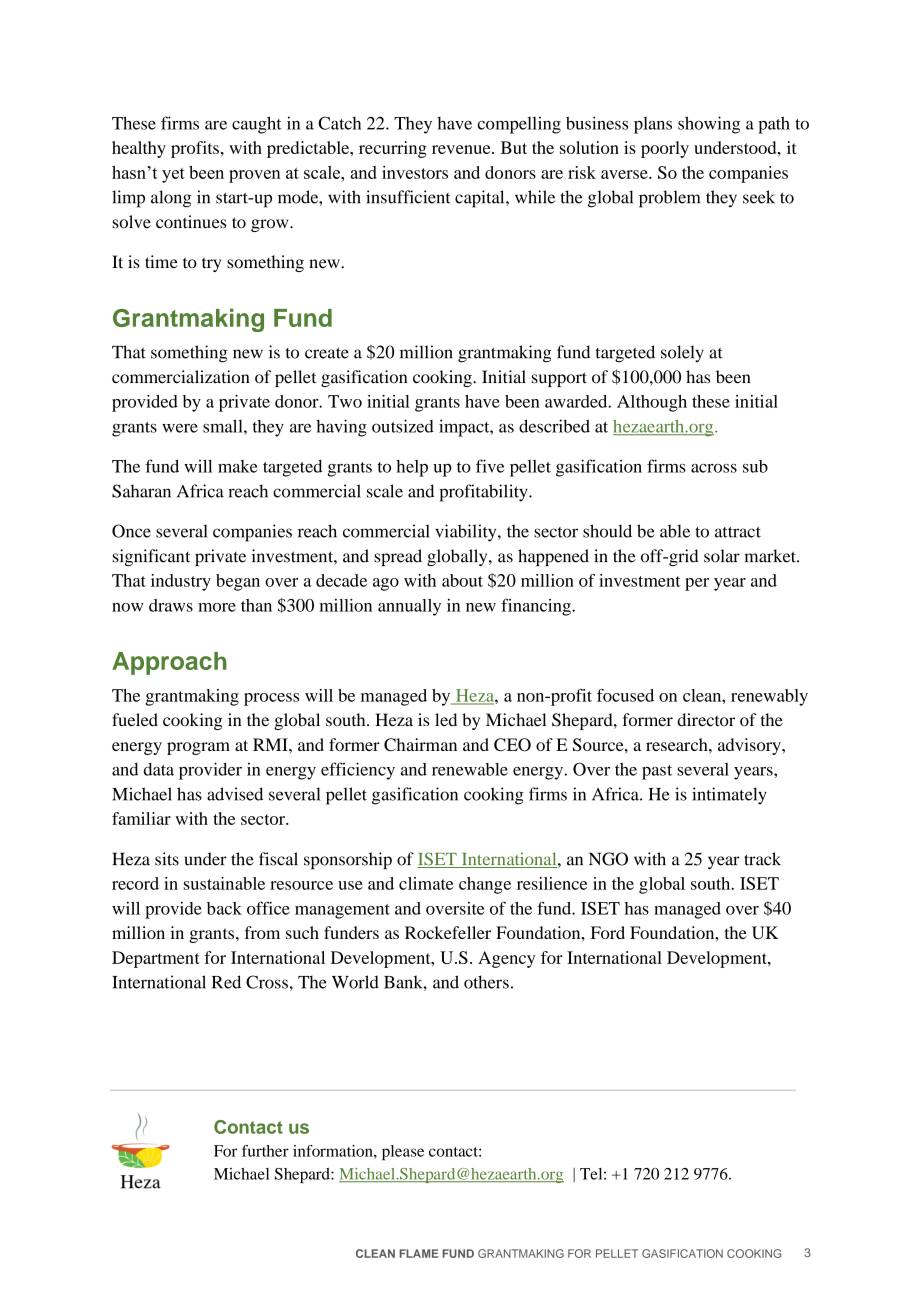 The width and height of the screenshot is (924, 1308). What do you see at coordinates (265, 1151) in the screenshot?
I see `further` at bounding box center [265, 1151].
